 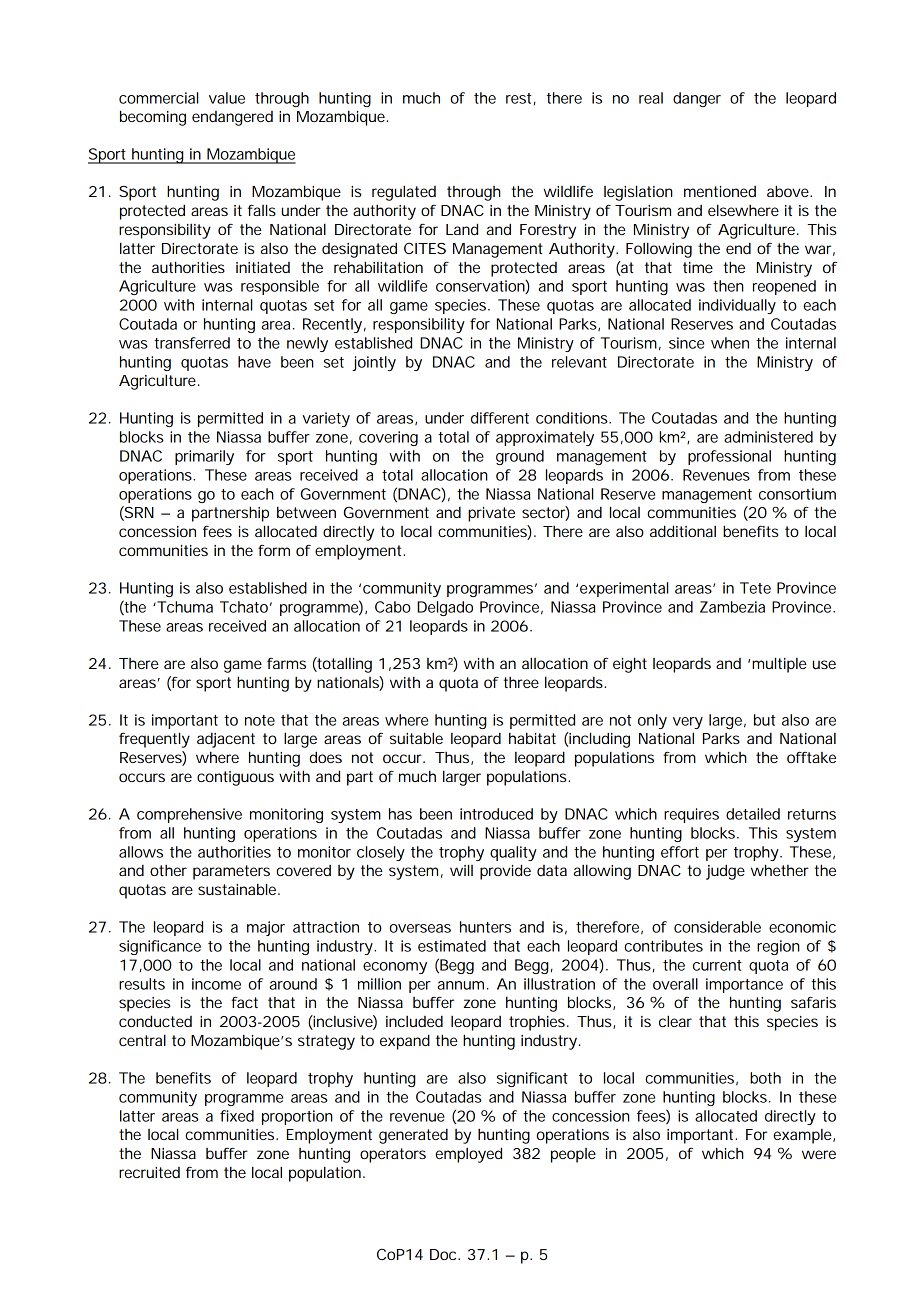 I want to click on detailed, so click(x=753, y=814).
